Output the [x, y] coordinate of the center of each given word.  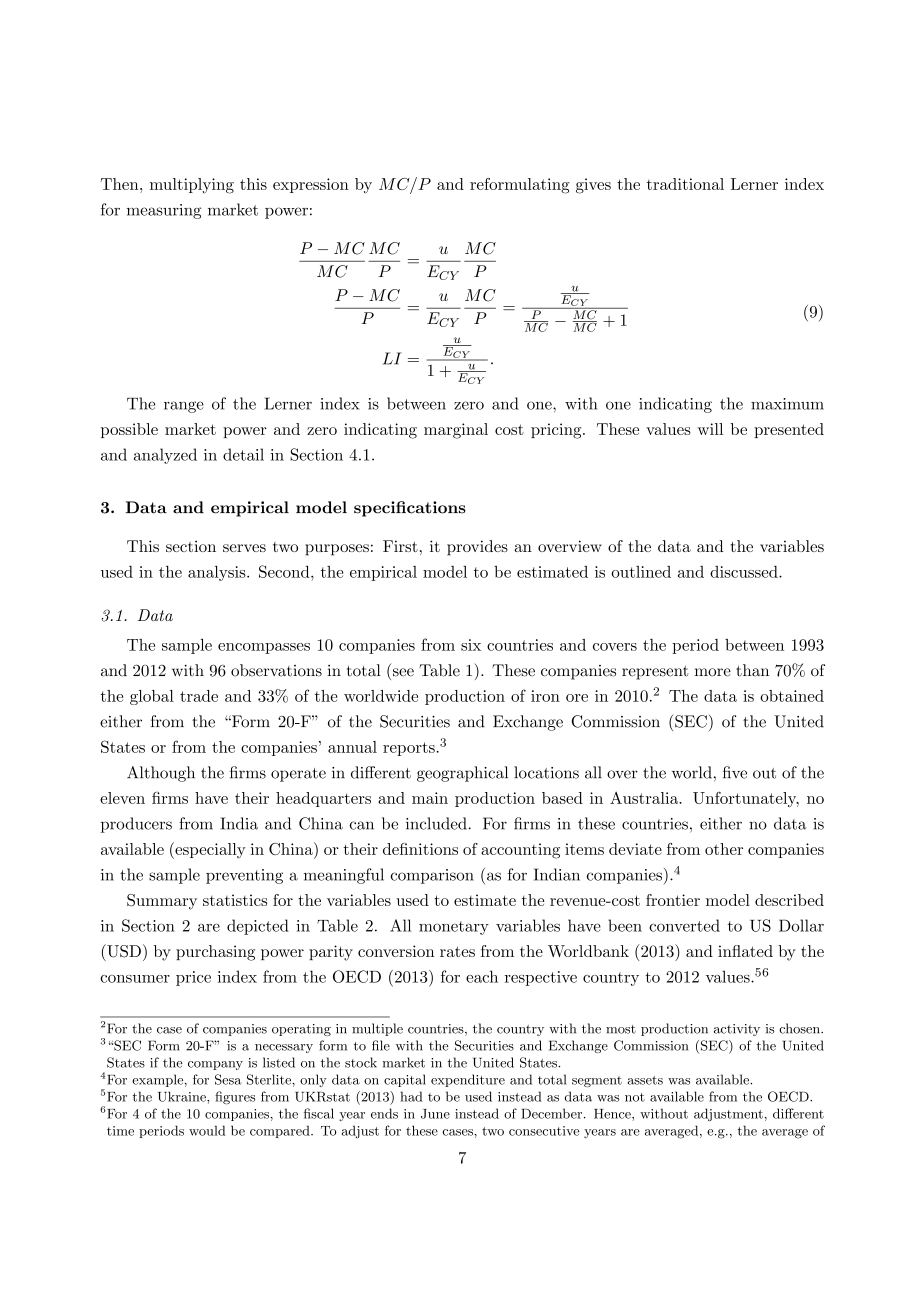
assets [645, 1080]
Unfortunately [746, 799]
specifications [410, 509]
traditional [685, 184]
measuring [164, 211]
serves [244, 548]
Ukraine [183, 1096]
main [430, 798]
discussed [745, 572]
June [435, 1114]
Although [161, 774]
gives [593, 186]
